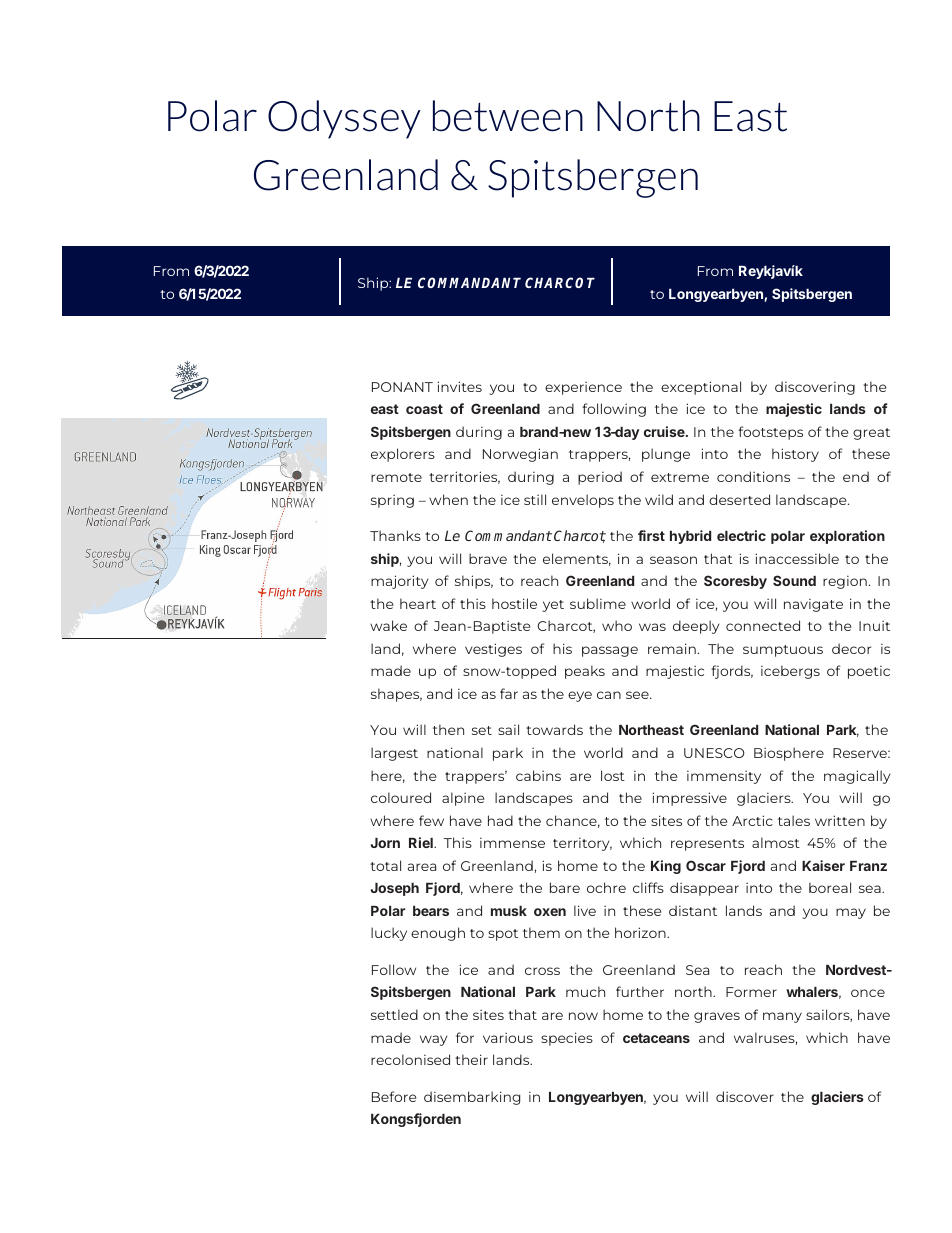 The width and height of the document is (952, 1233). What do you see at coordinates (508, 116) in the document?
I see `between` at bounding box center [508, 116].
